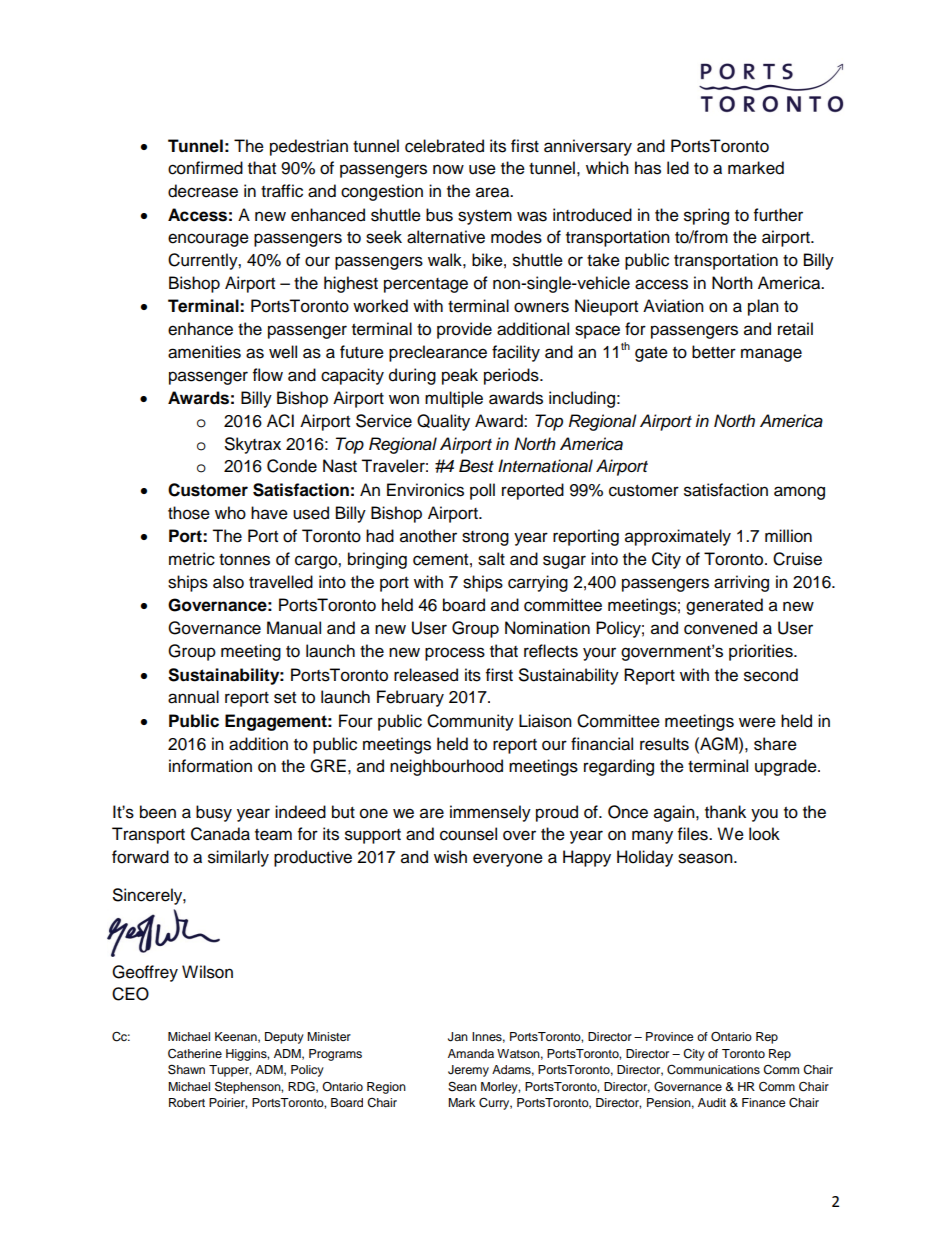 This document has height=1233, width=952. Describe the element at coordinates (410, 698) in the document. I see `February` at that location.
